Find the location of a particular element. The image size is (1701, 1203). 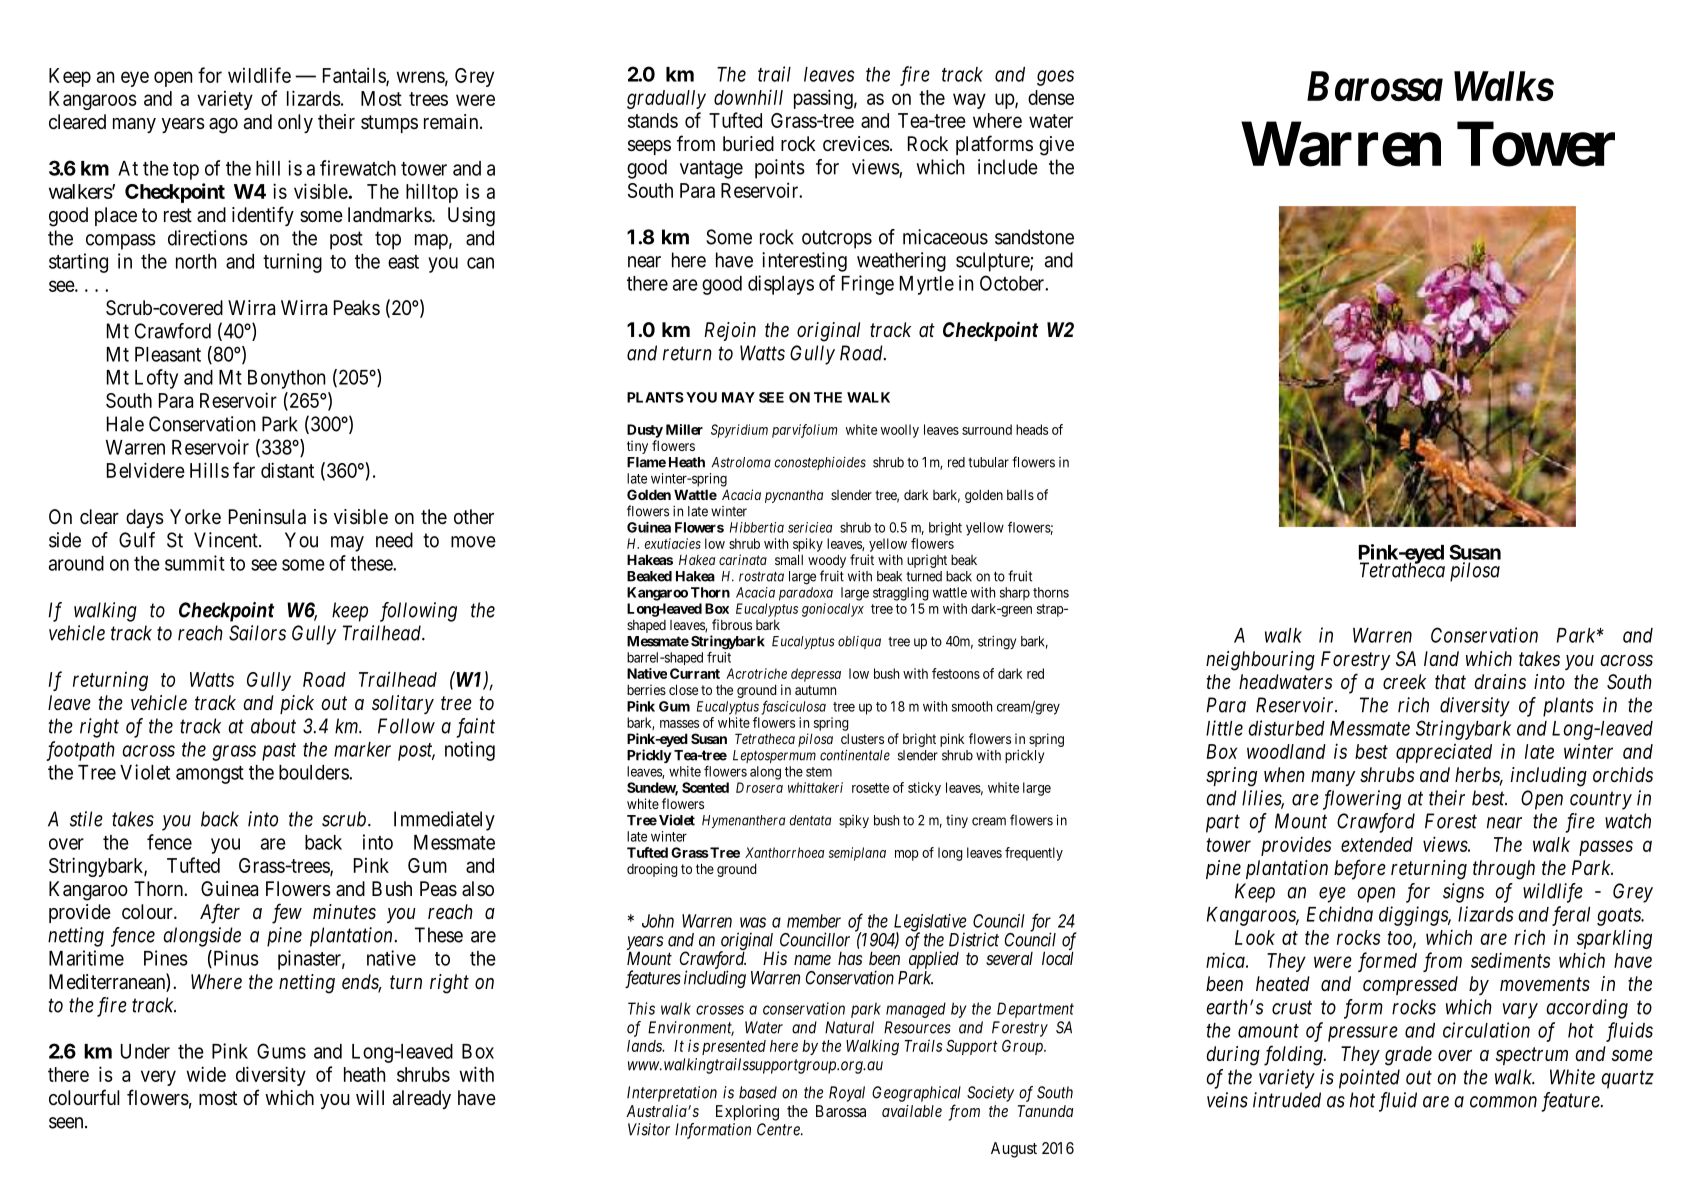

rosette is located at coordinates (870, 788).
